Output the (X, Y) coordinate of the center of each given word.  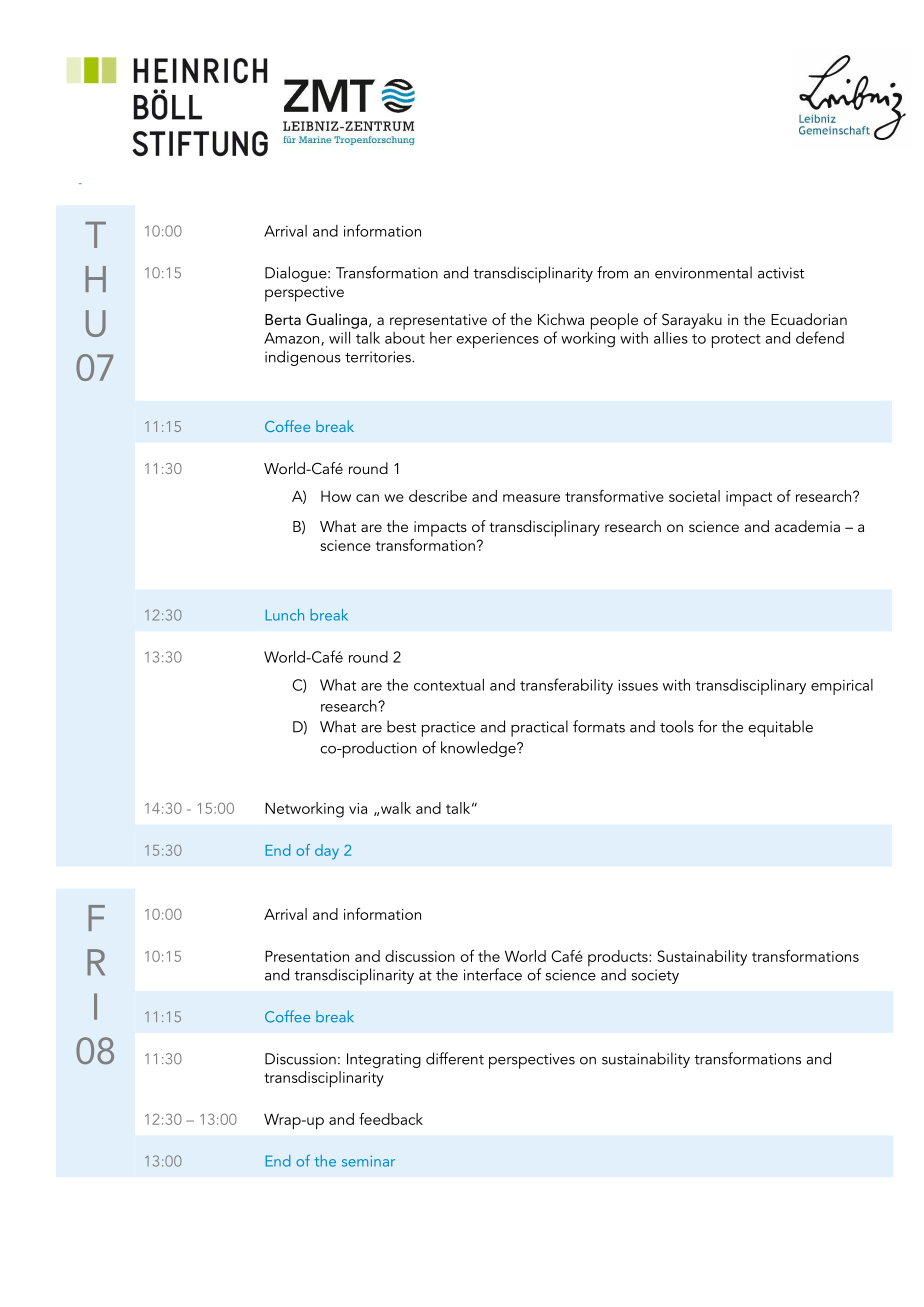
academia (807, 526)
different (455, 1058)
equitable (780, 728)
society (655, 976)
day (327, 852)
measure (531, 498)
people (613, 322)
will (339, 337)
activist (781, 273)
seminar (368, 1161)
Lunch (285, 615)
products (619, 959)
